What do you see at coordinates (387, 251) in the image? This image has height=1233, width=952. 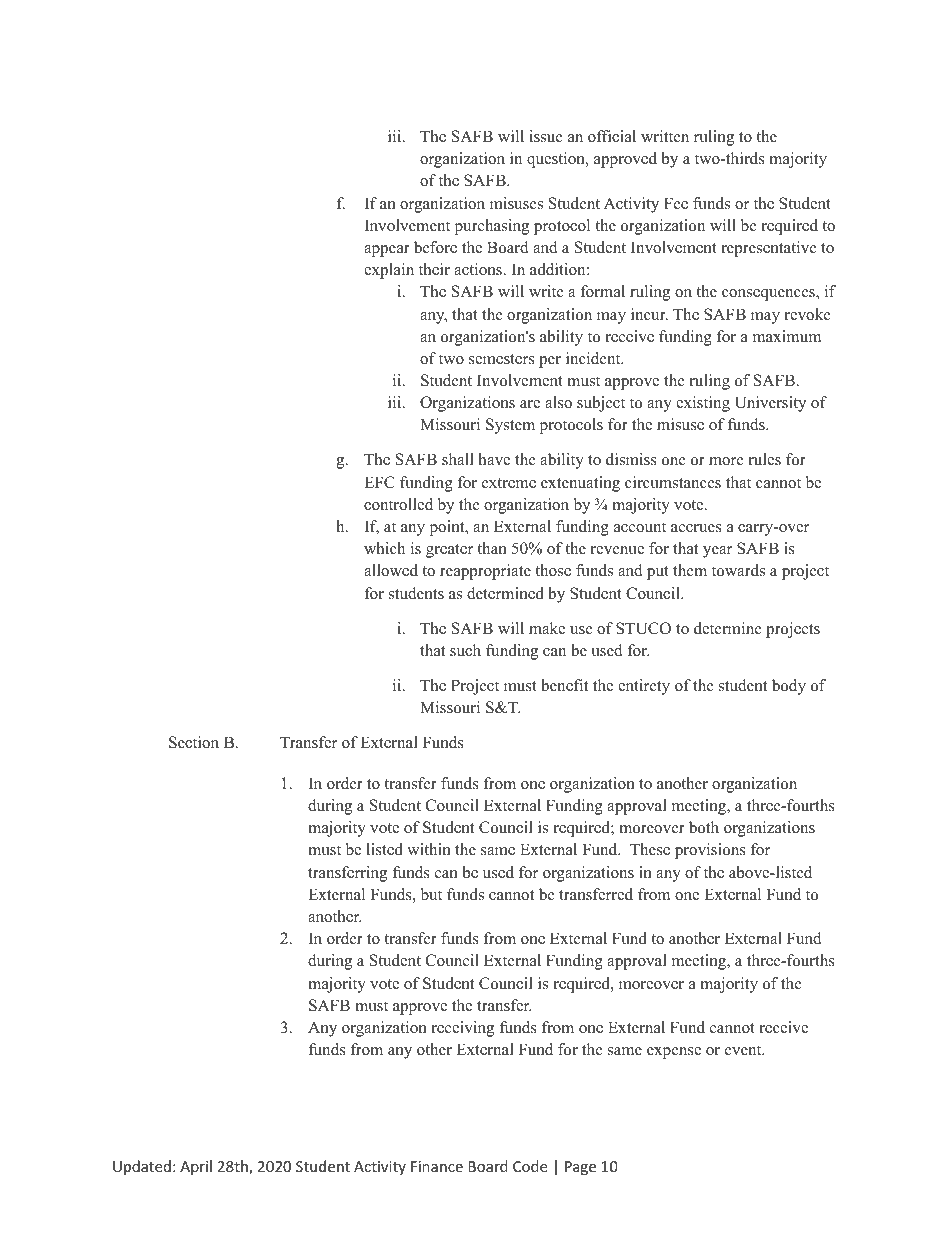 I see `appear` at bounding box center [387, 251].
